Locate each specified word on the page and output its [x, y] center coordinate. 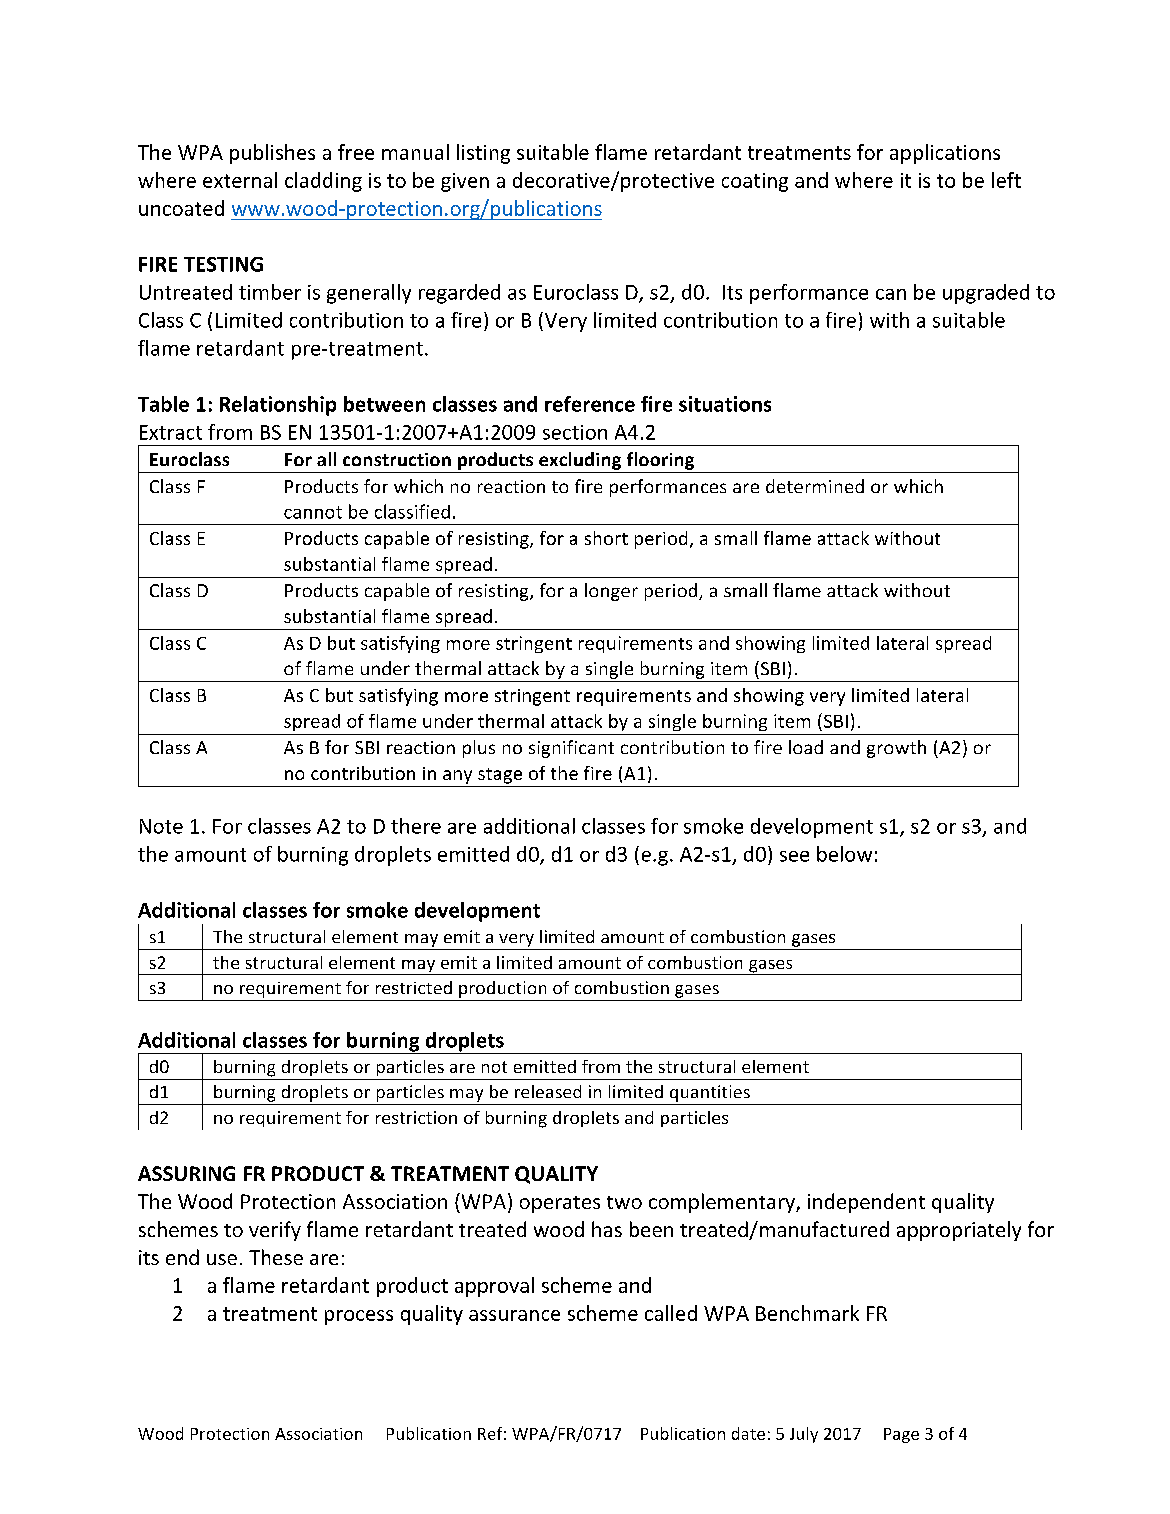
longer [611, 592]
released [548, 1091]
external [240, 180]
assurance [514, 1315]
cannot [313, 512]
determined [815, 486]
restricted [414, 987]
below [844, 854]
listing [483, 154]
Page [901, 1435]
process [359, 1317]
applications [945, 154]
